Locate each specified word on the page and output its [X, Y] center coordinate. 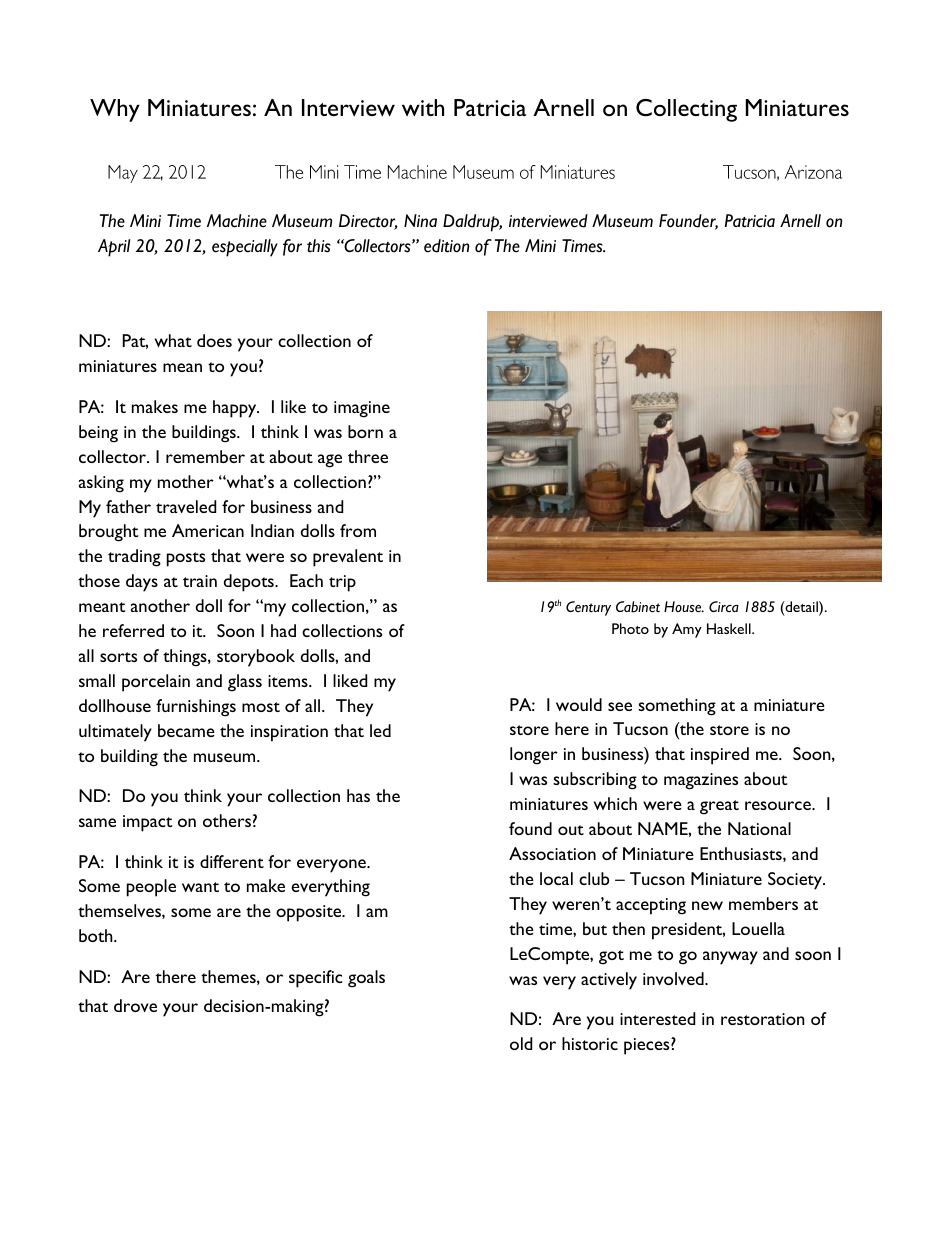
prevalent [348, 558]
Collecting [686, 110]
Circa [724, 606]
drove [135, 1005]
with [423, 107]
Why [115, 110]
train [200, 581]
